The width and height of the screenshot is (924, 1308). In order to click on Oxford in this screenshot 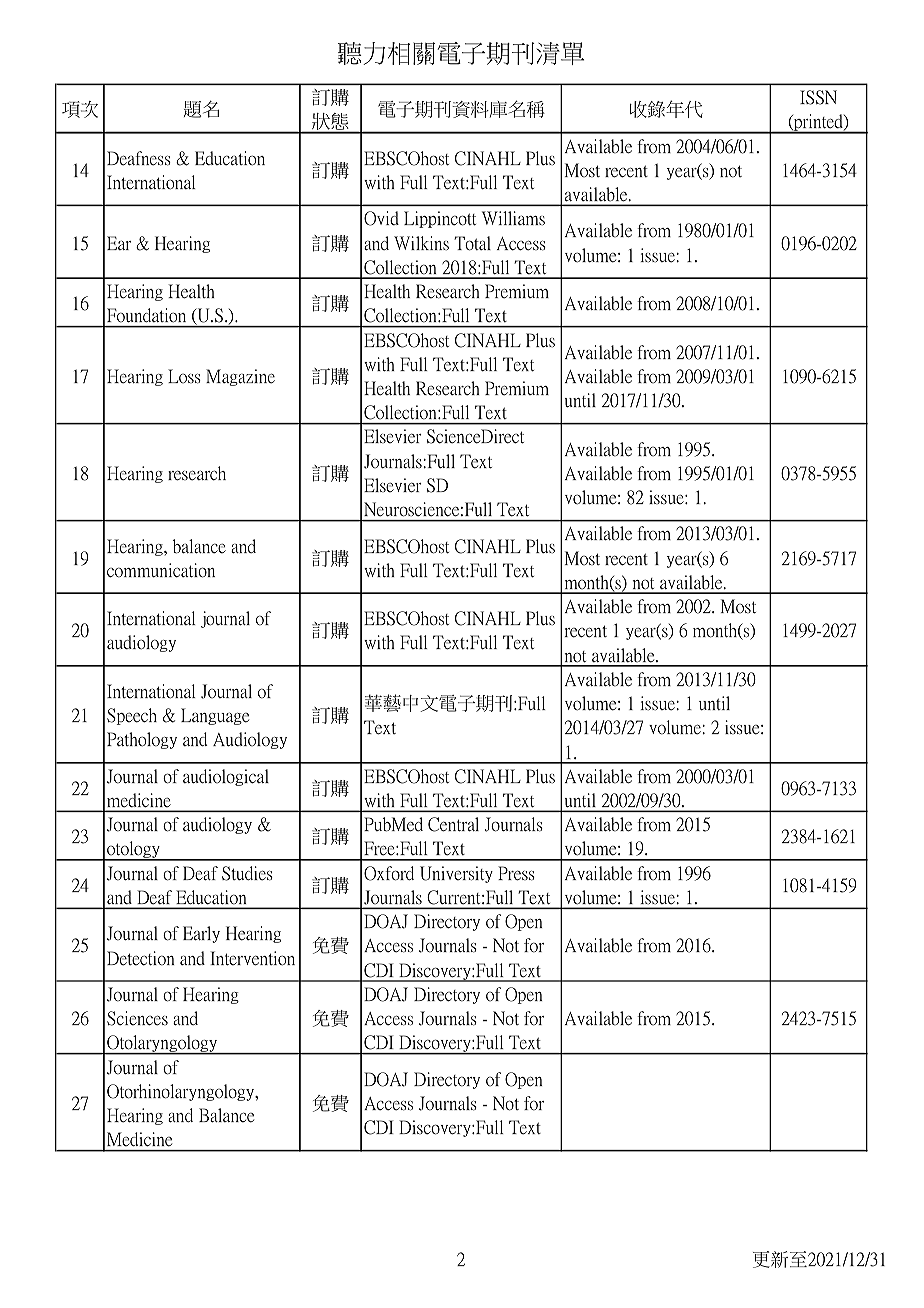, I will do `click(389, 873)`.
